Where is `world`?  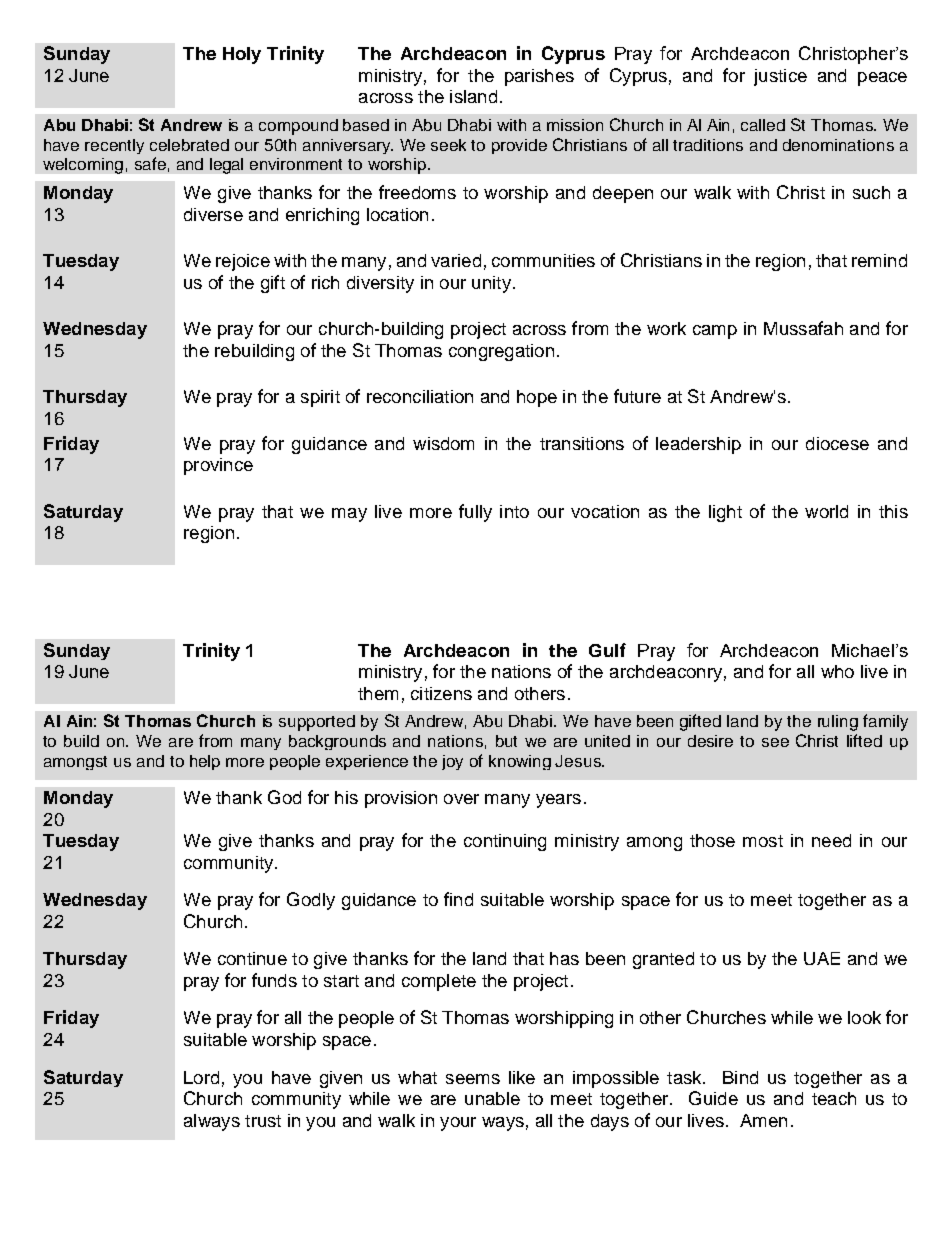 world is located at coordinates (826, 511).
